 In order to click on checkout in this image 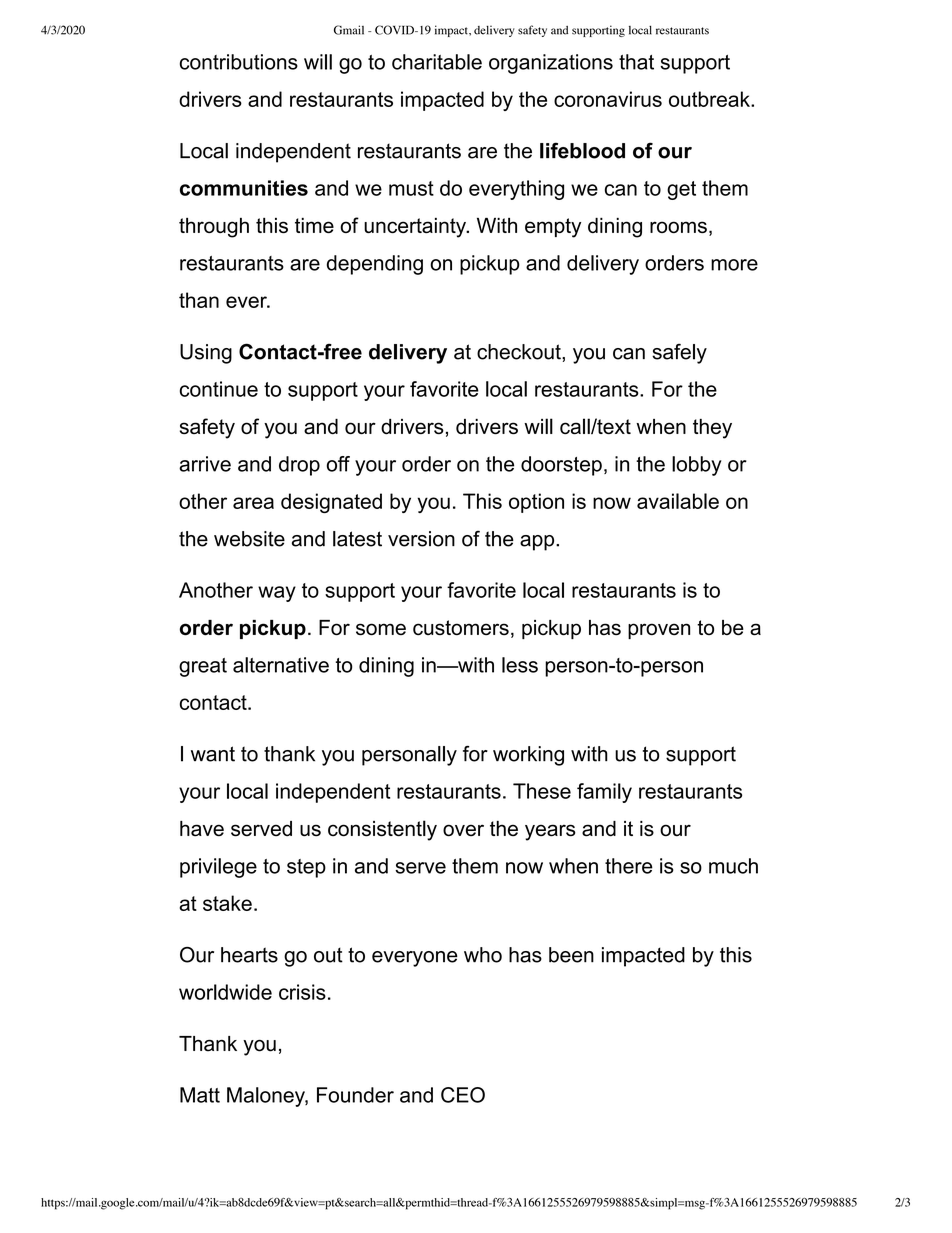, I will do `click(520, 352)`.
